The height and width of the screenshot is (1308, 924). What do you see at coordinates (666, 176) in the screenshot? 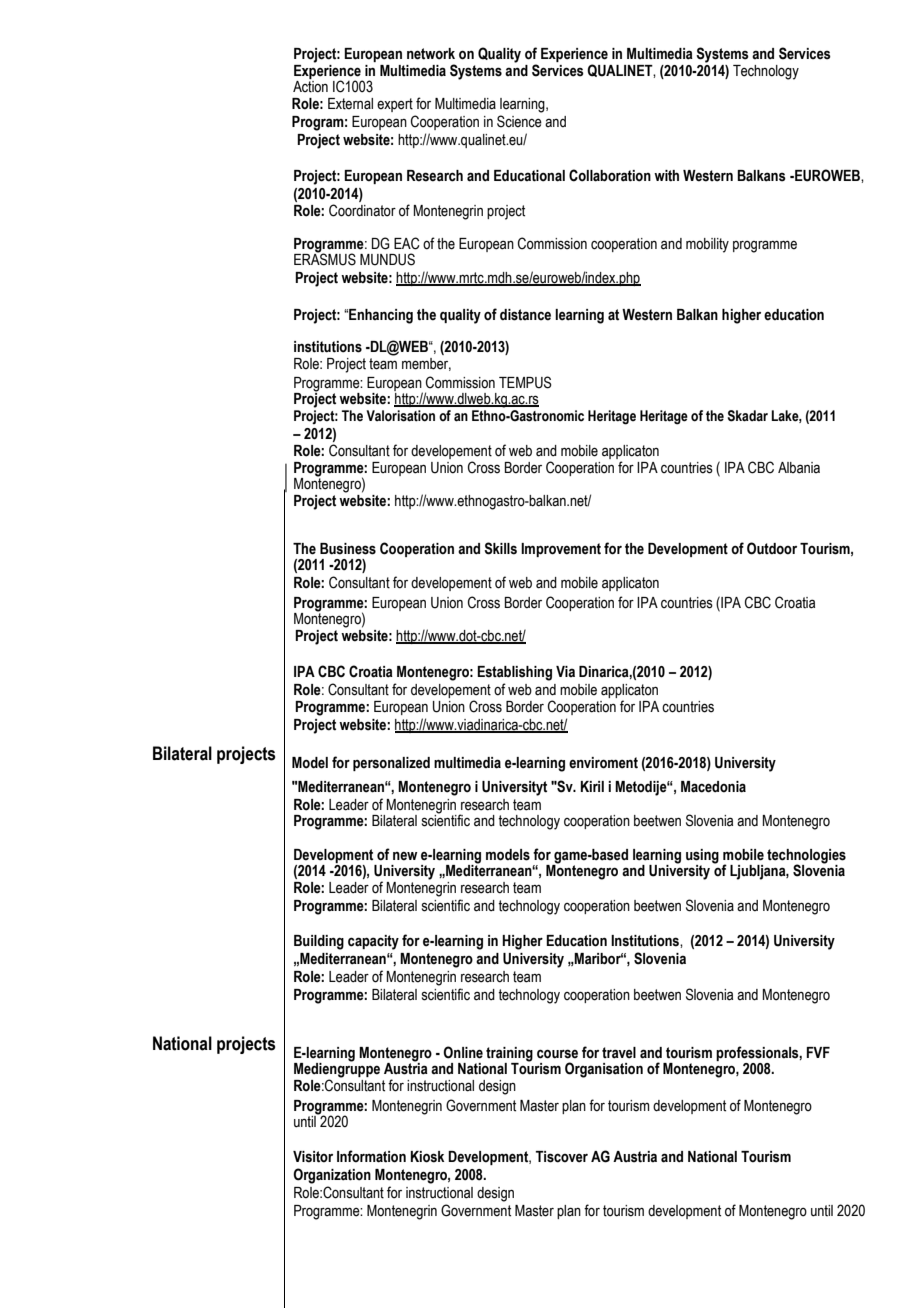
I see `with` at bounding box center [666, 176].
